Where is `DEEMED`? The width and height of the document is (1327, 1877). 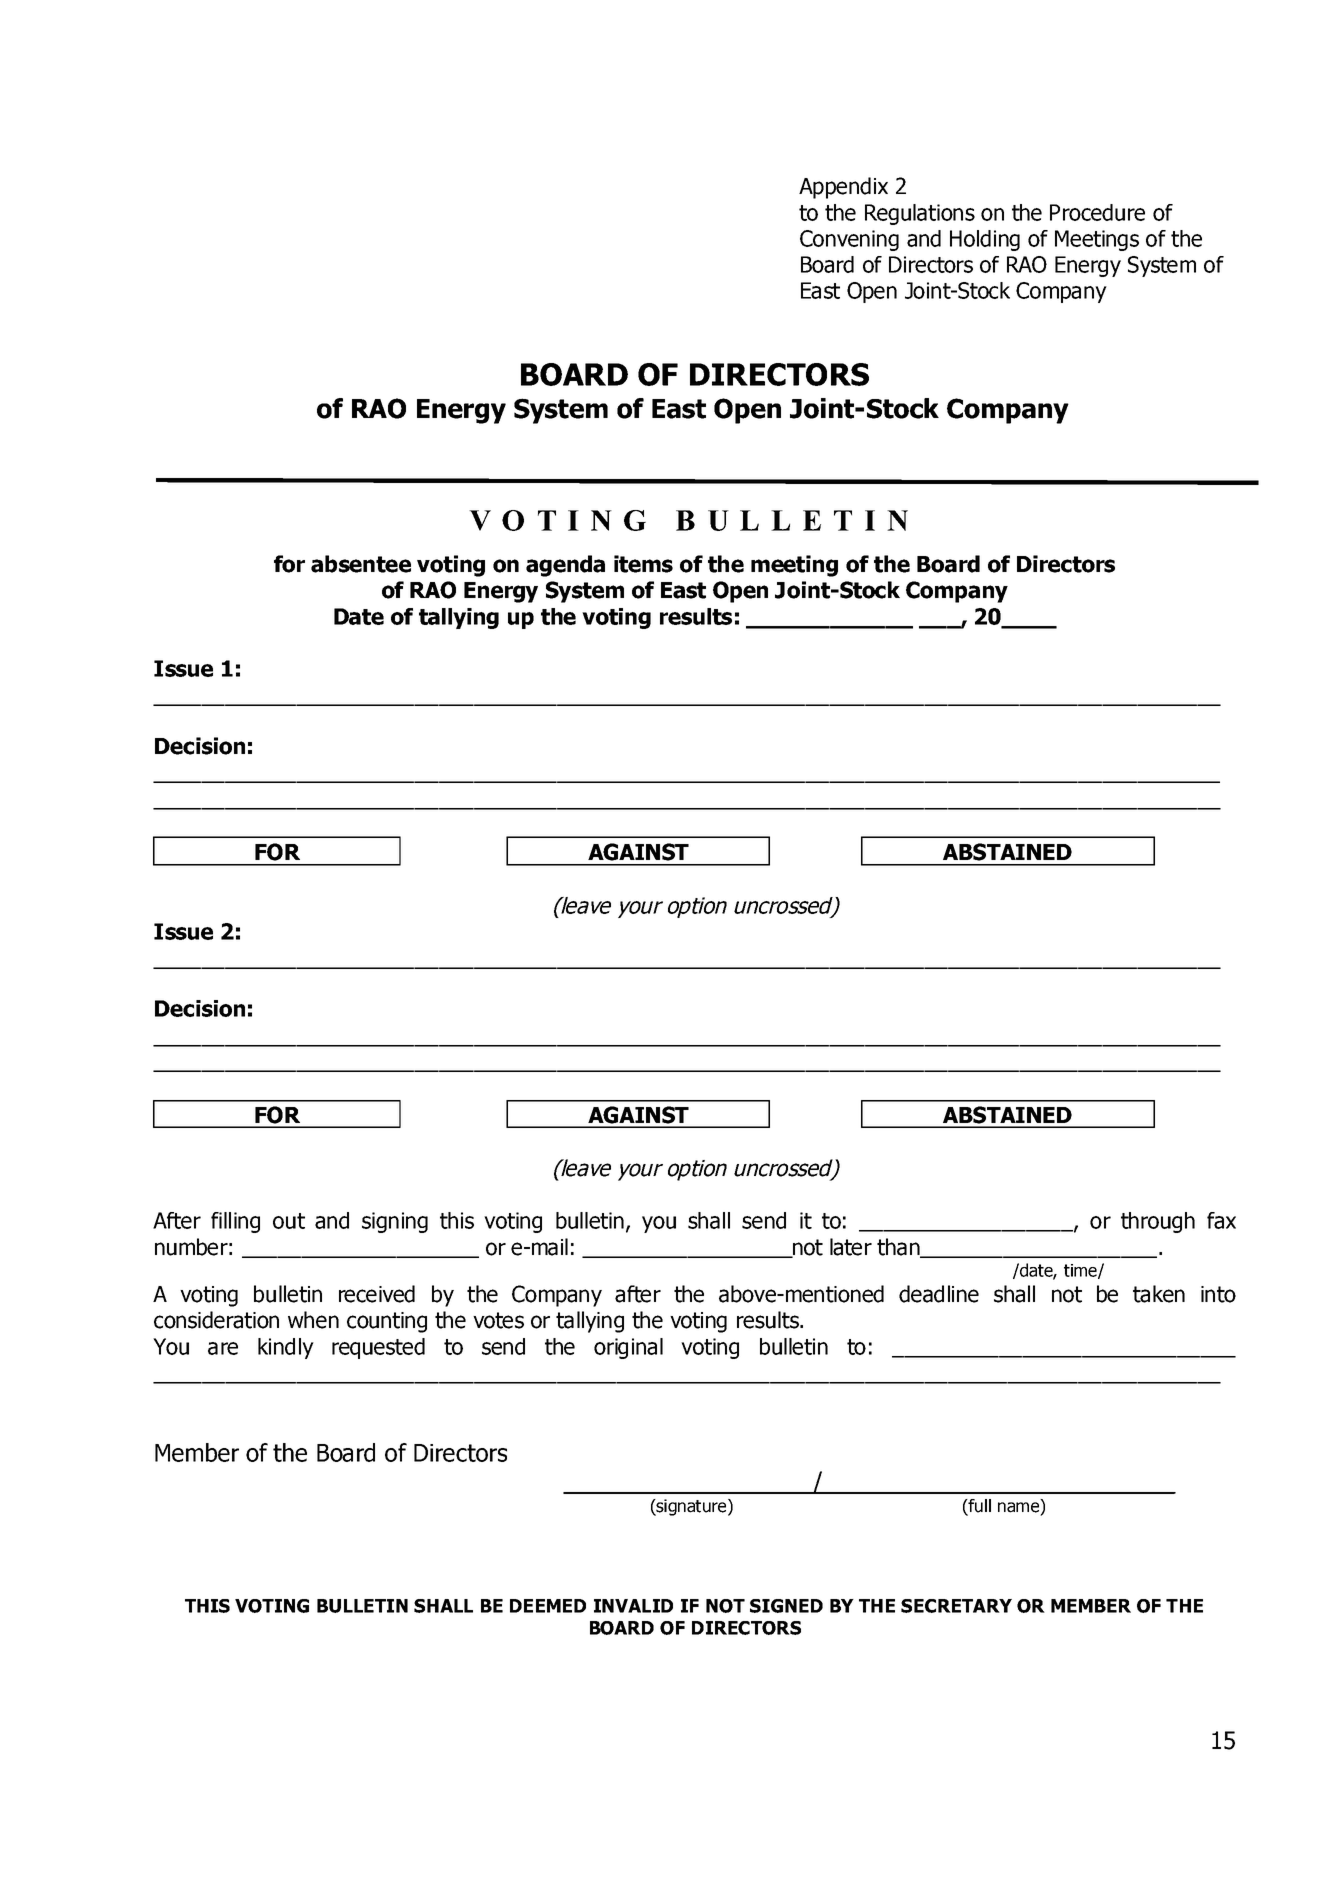 DEEMED is located at coordinates (548, 1606).
